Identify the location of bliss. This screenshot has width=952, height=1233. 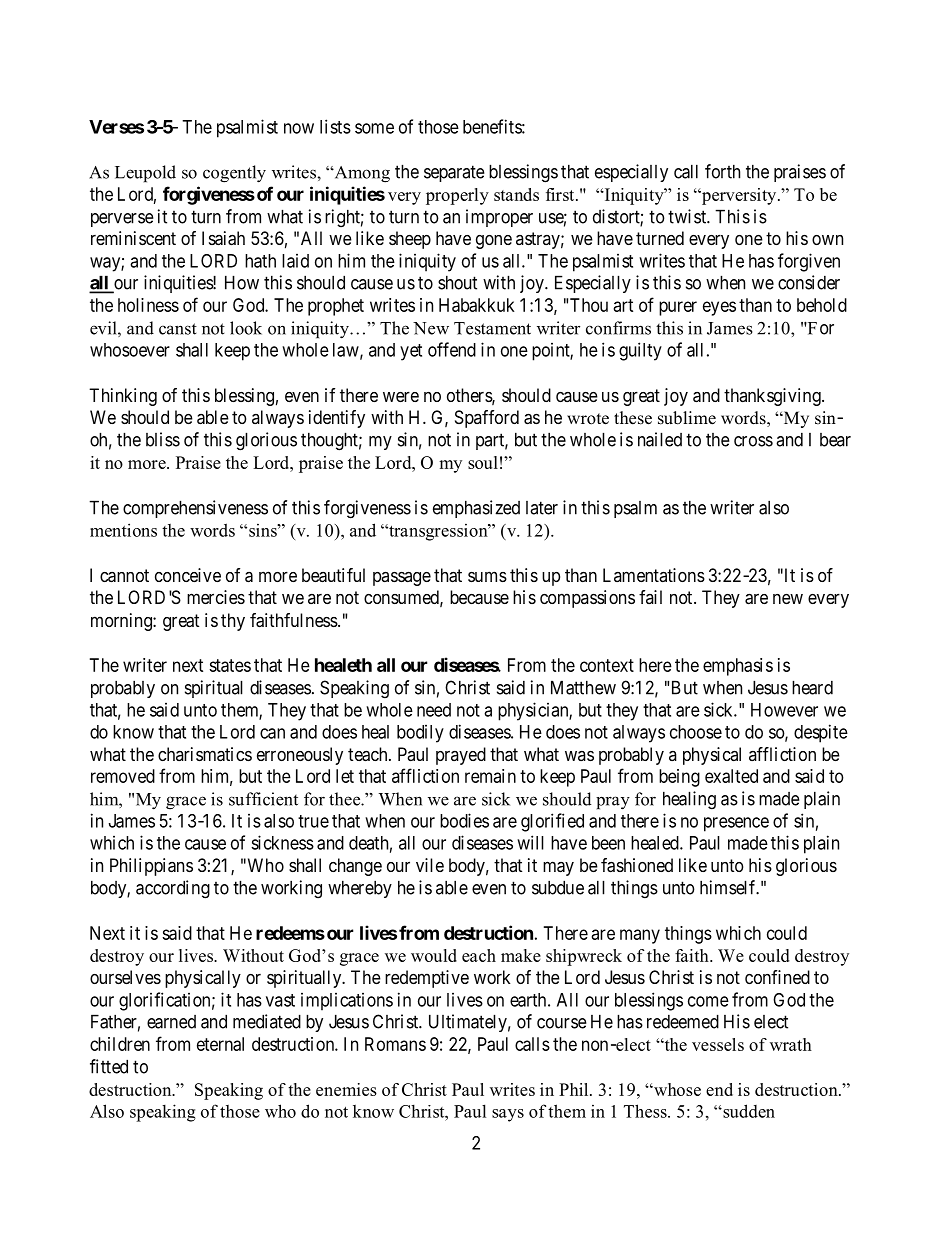
(163, 439).
